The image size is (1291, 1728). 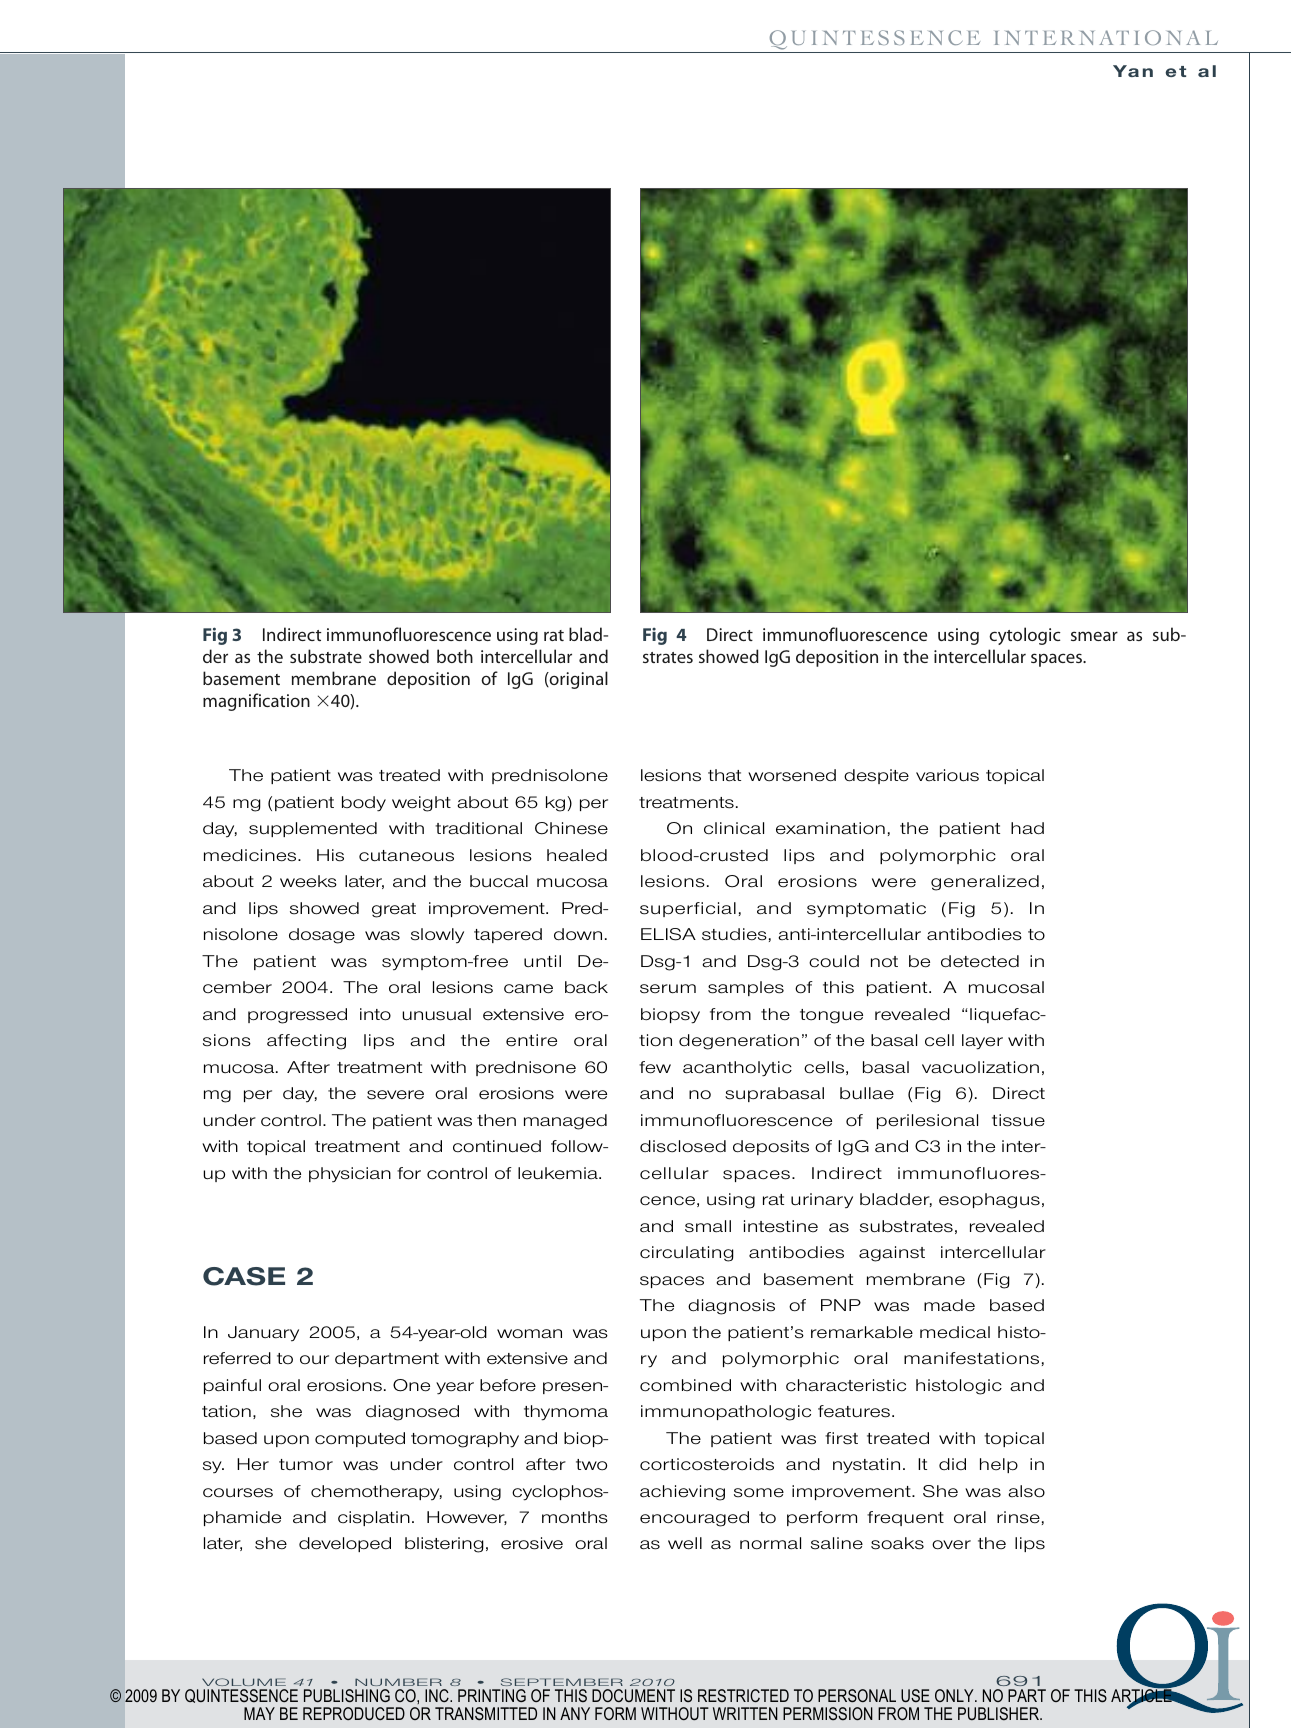 I want to click on that, so click(x=724, y=775).
